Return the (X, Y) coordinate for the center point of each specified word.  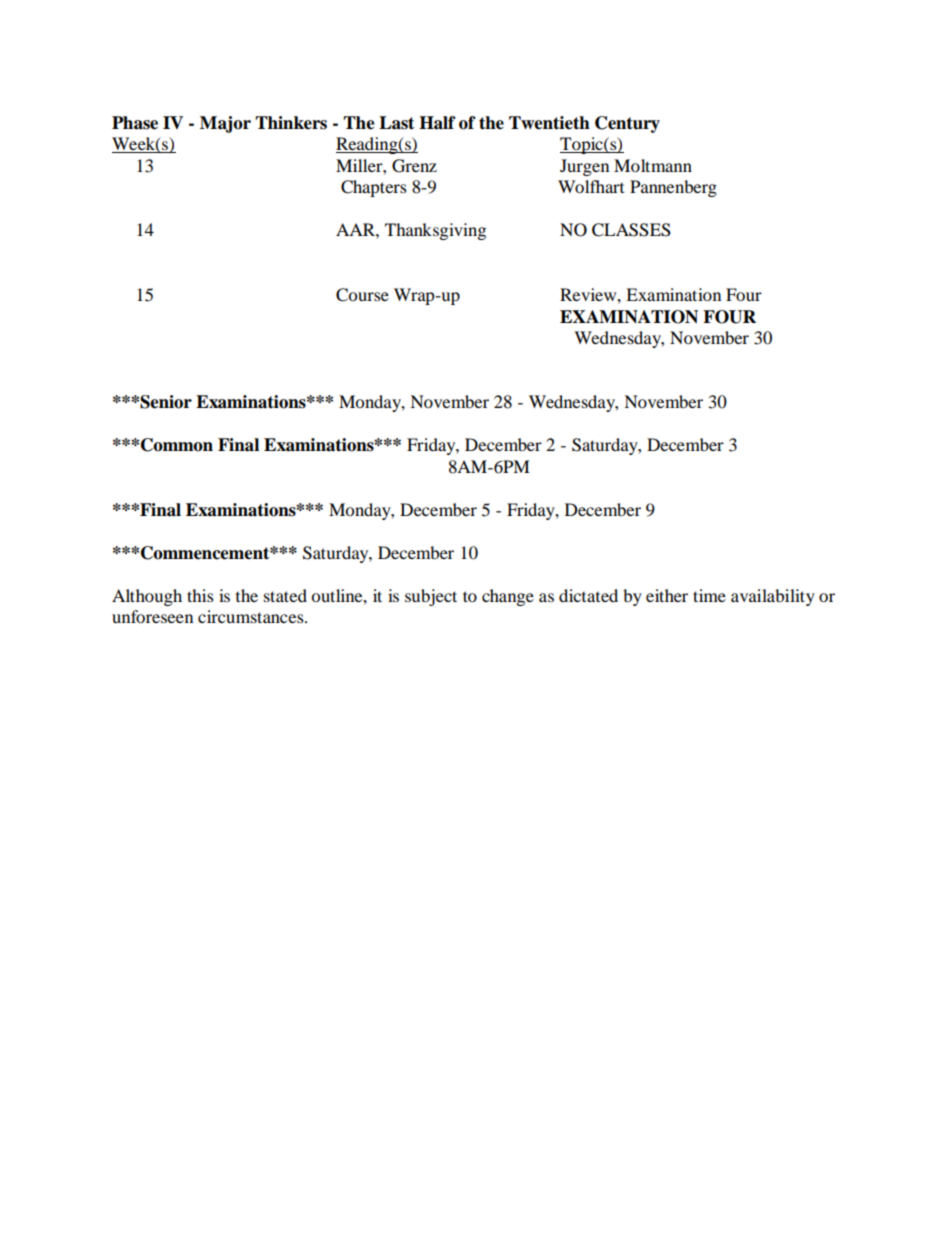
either (667, 595)
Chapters (374, 188)
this (200, 595)
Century (627, 124)
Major (225, 124)
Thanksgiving (435, 231)
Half (437, 123)
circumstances (252, 616)
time (709, 595)
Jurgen (584, 167)
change (508, 597)
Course (362, 295)
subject (431, 597)
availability (773, 597)
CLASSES (631, 230)
